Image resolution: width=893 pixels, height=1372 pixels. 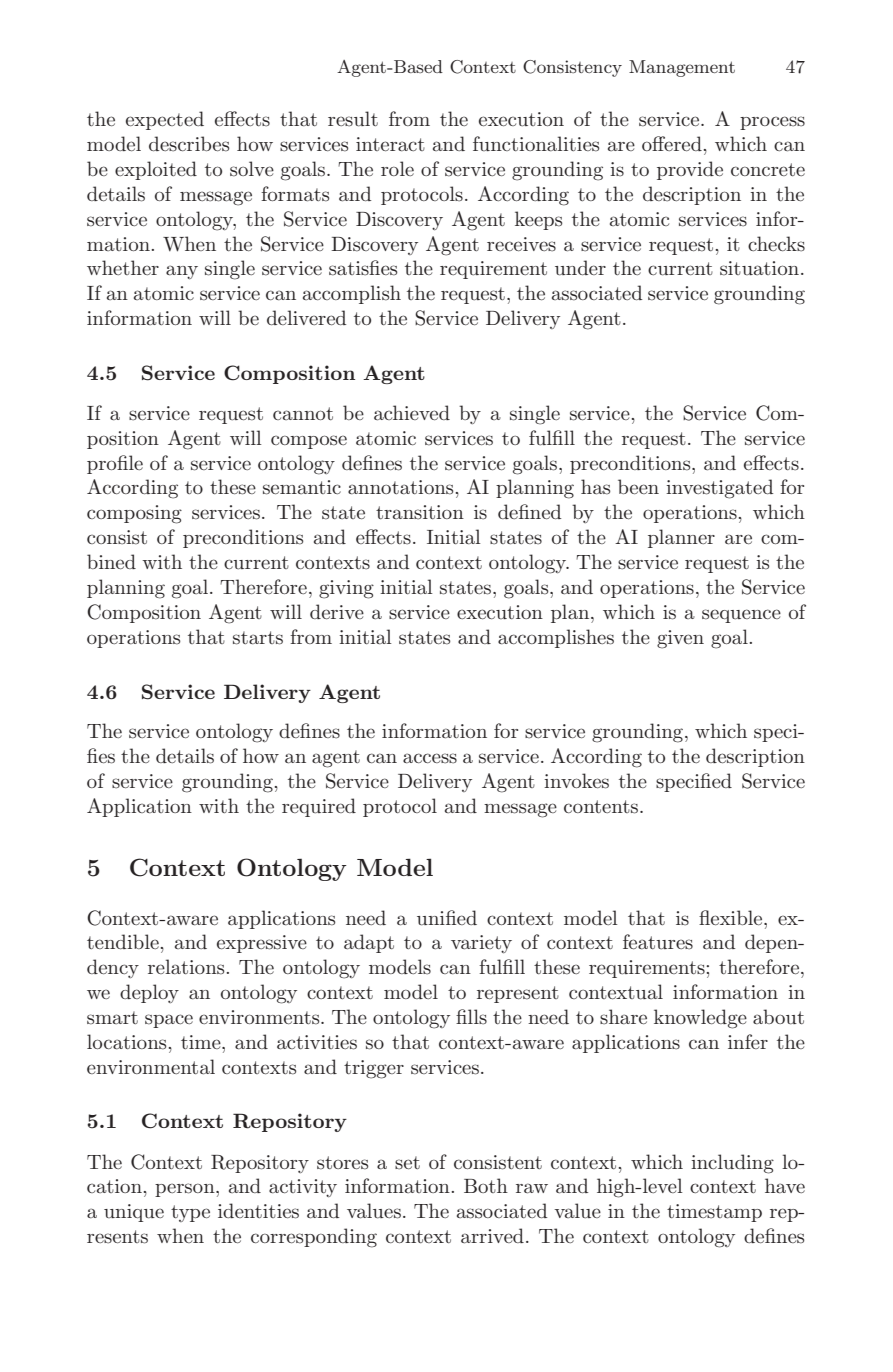 I want to click on starts, so click(x=258, y=638).
